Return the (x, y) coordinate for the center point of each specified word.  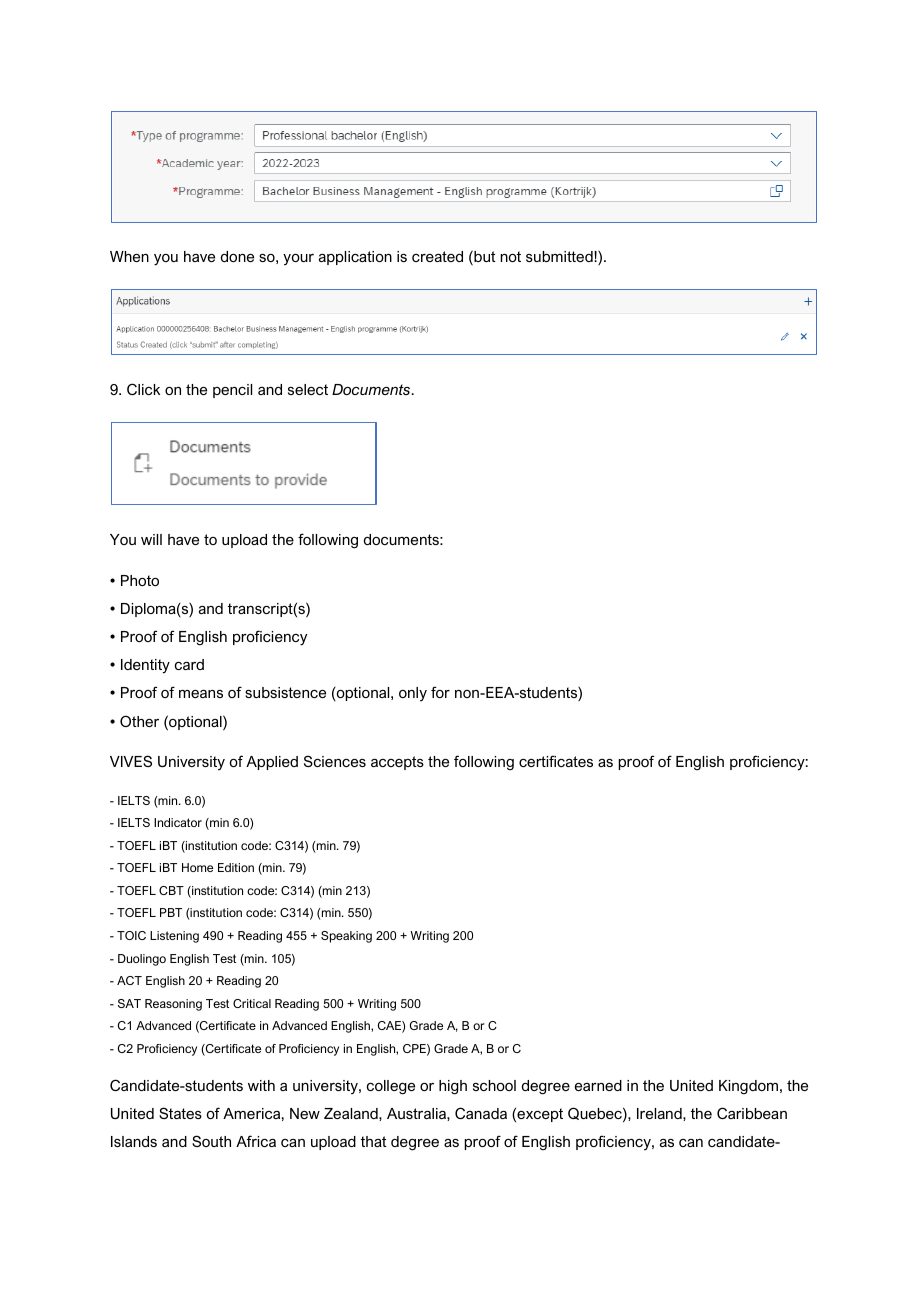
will (151, 539)
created (437, 256)
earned (598, 1085)
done (237, 256)
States (180, 1113)
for (440, 692)
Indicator (178, 822)
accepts (397, 763)
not (510, 256)
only (413, 694)
